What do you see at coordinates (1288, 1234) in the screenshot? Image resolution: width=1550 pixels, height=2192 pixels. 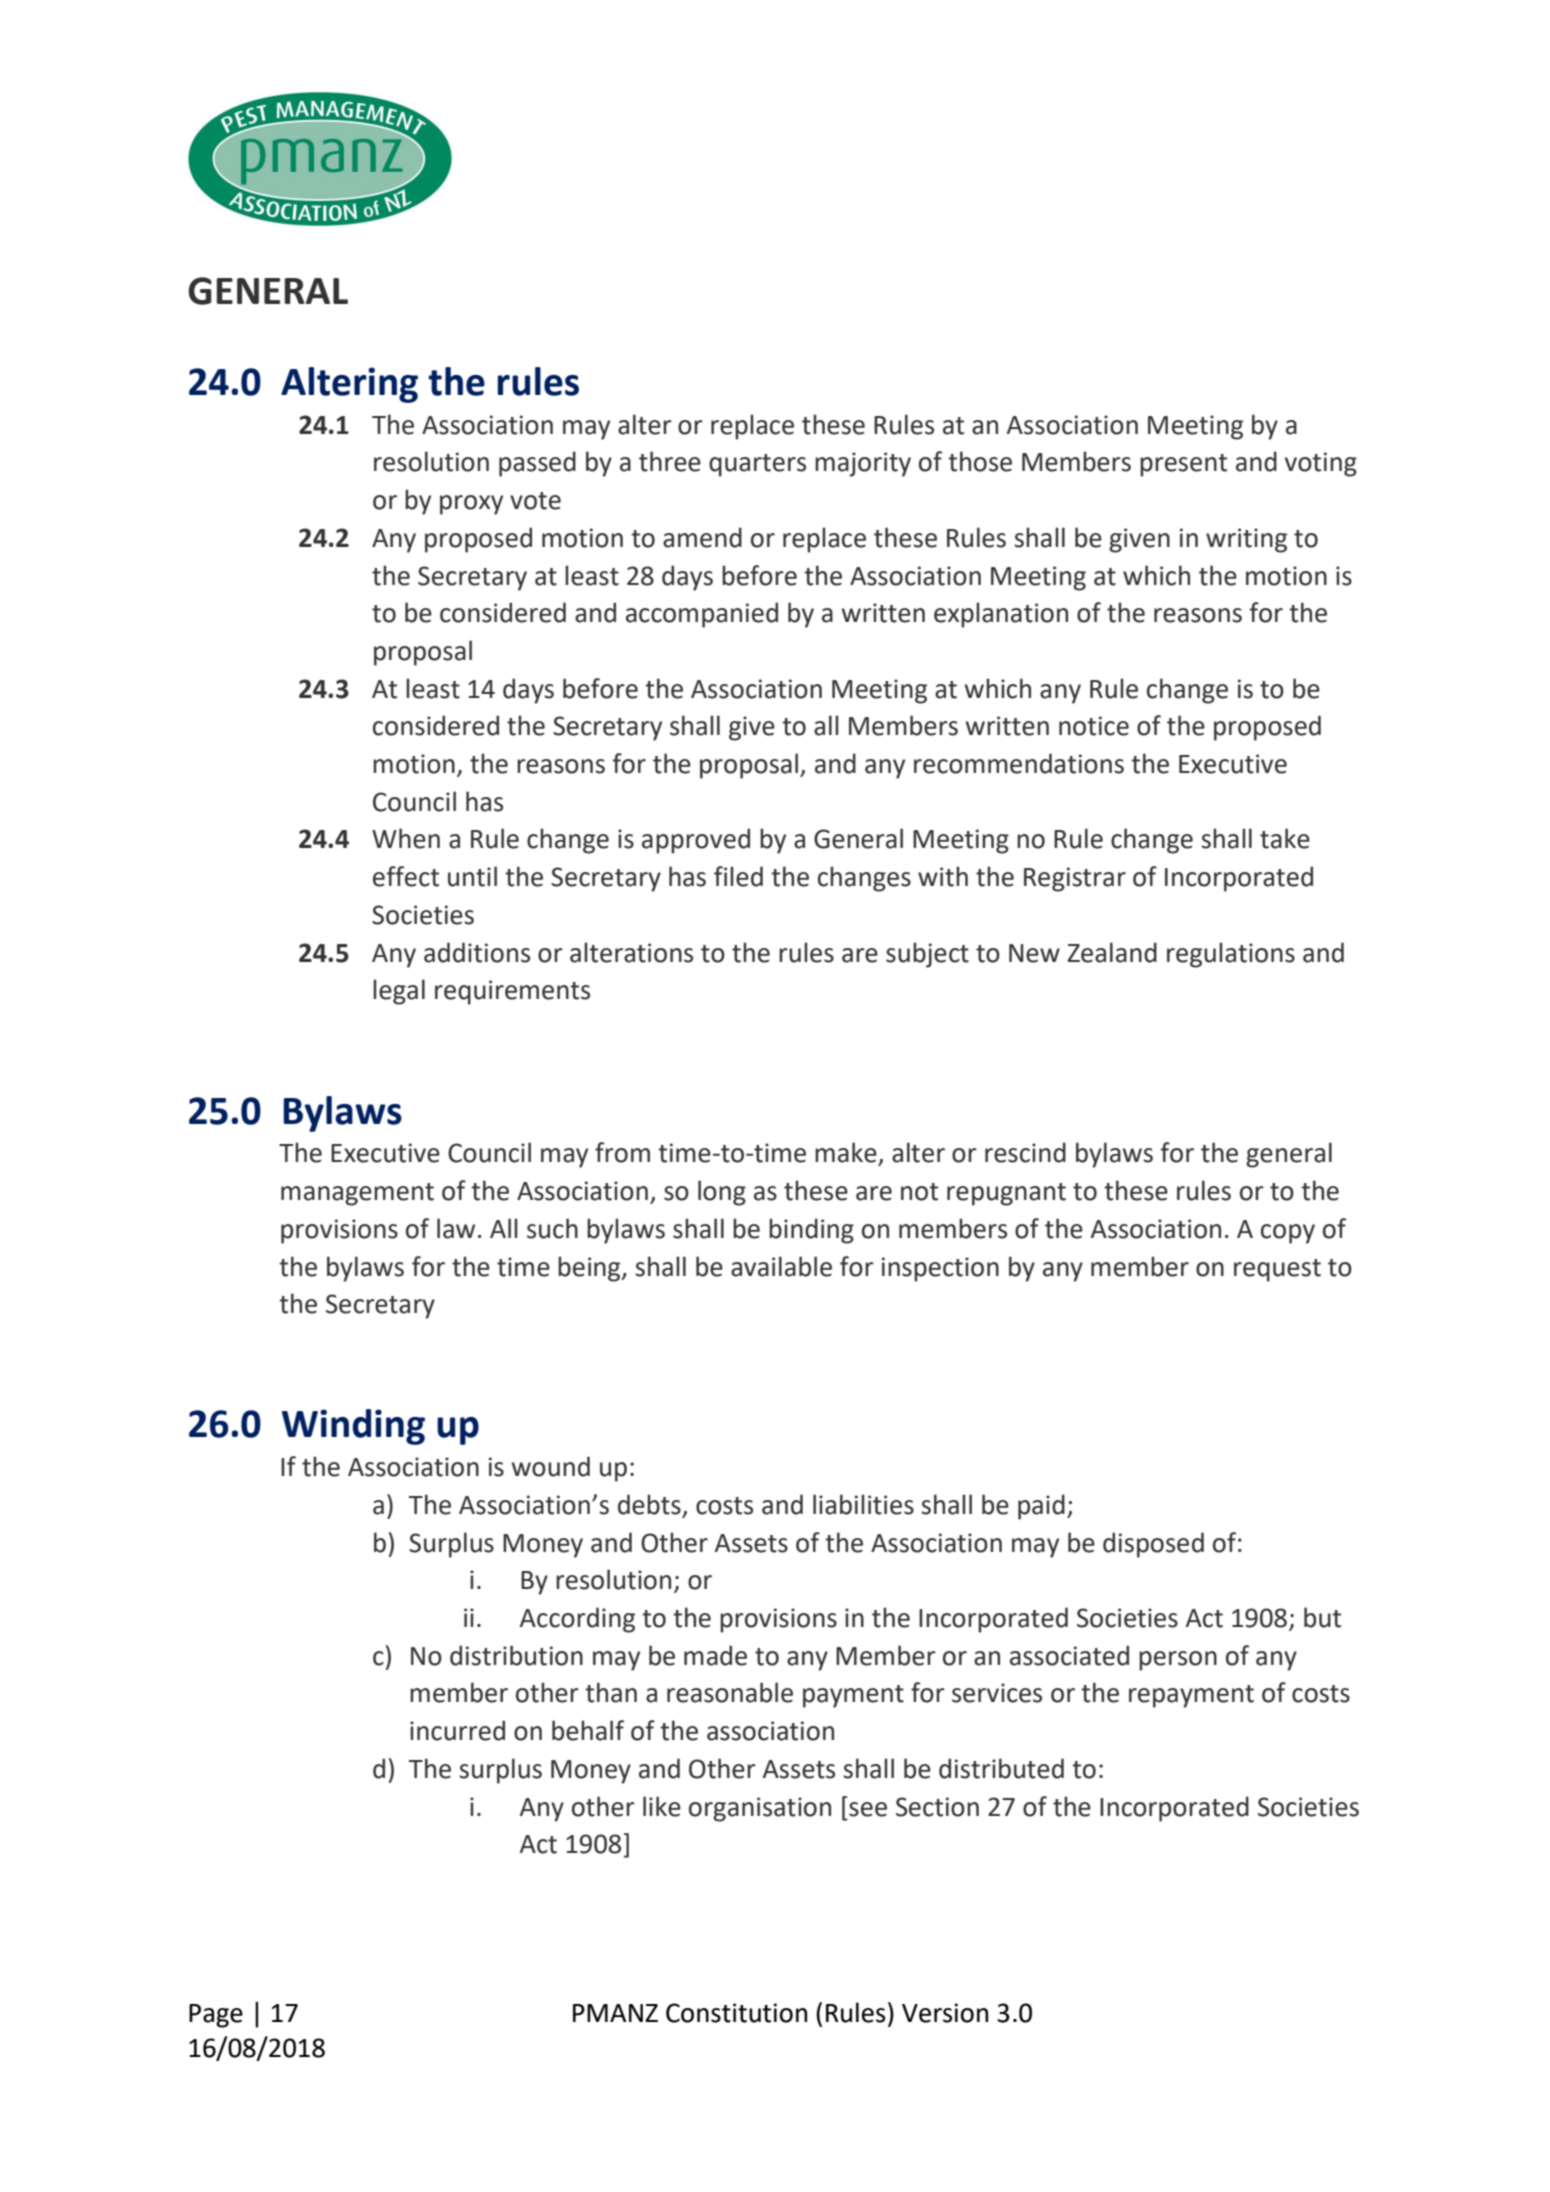 I see `copy` at bounding box center [1288, 1234].
